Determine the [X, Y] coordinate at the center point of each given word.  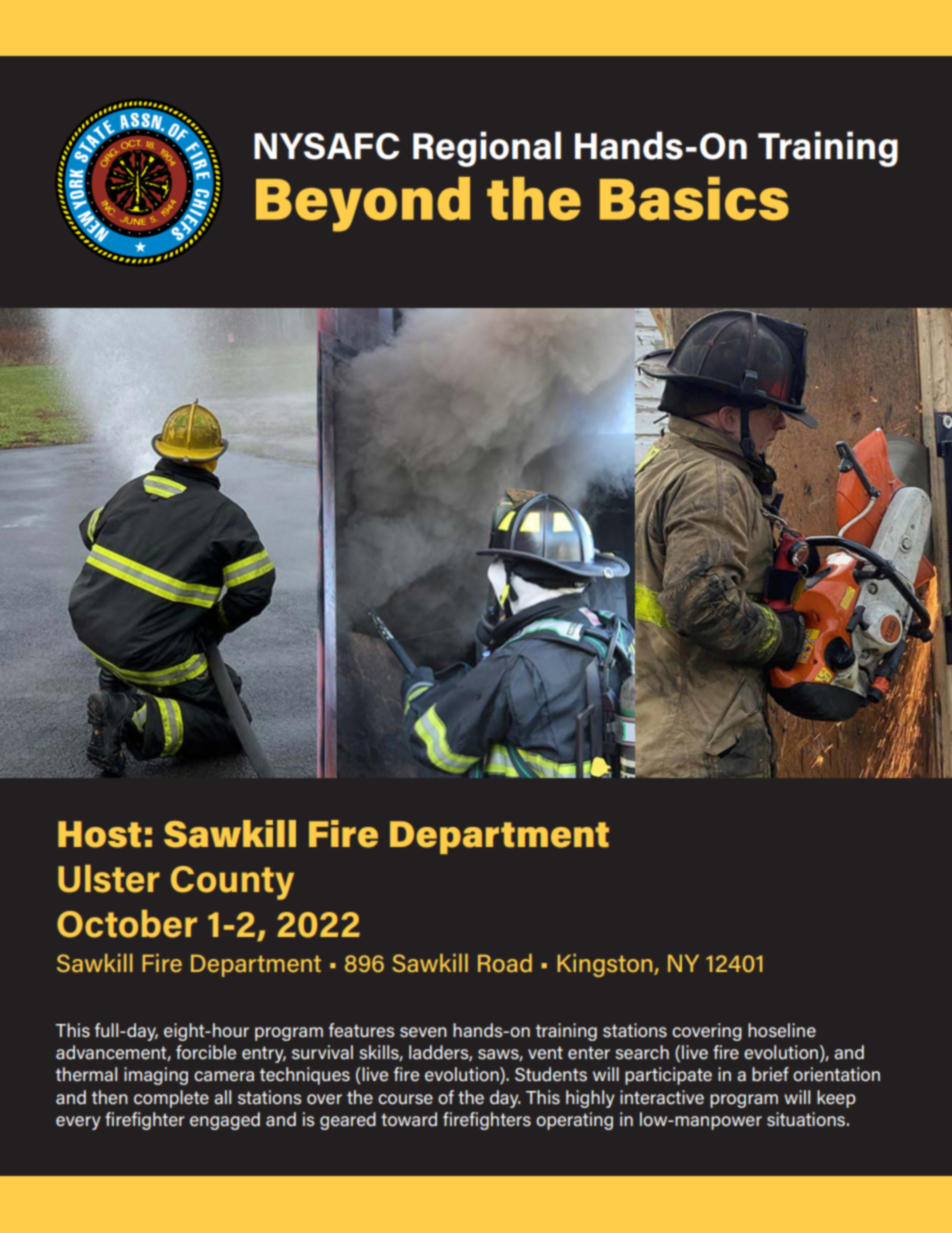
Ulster [109, 879]
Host [100, 834]
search [642, 1052]
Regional [487, 149]
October [127, 924]
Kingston [606, 965]
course [405, 1099]
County [232, 883]
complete [171, 1099]
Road [505, 963]
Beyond [363, 204]
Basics [694, 199]
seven [423, 1032]
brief [770, 1074]
